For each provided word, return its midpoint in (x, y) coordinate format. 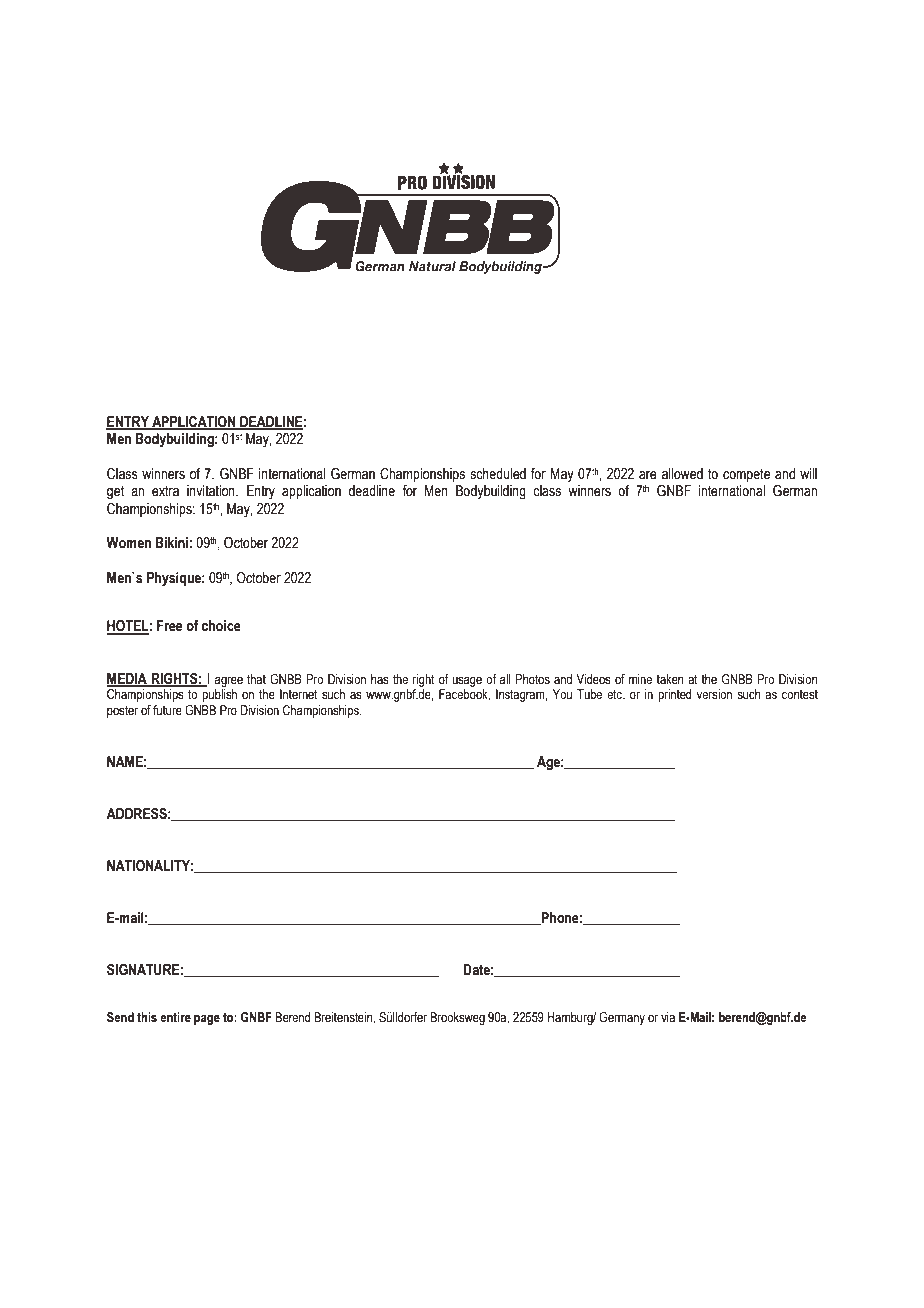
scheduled (498, 474)
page (207, 1019)
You (562, 694)
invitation (212, 491)
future (167, 710)
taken (670, 679)
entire (175, 1017)
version (714, 694)
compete (746, 475)
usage (467, 681)
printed (674, 695)
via (668, 1017)
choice (221, 626)
